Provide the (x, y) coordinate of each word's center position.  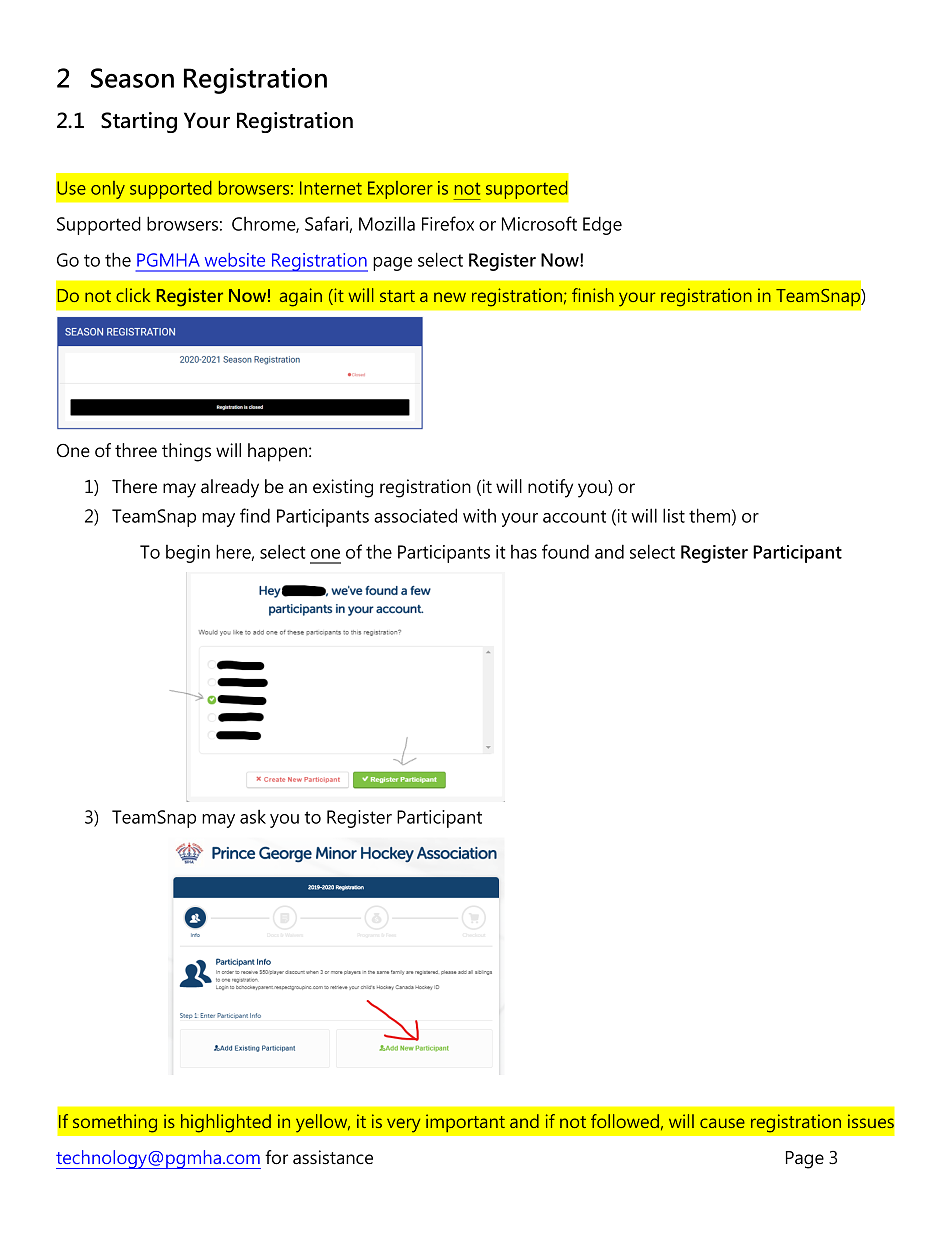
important (465, 1123)
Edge (602, 225)
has (524, 552)
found (565, 551)
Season (132, 78)
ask (253, 817)
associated (415, 515)
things (186, 452)
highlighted (226, 1123)
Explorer (400, 189)
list (674, 515)
